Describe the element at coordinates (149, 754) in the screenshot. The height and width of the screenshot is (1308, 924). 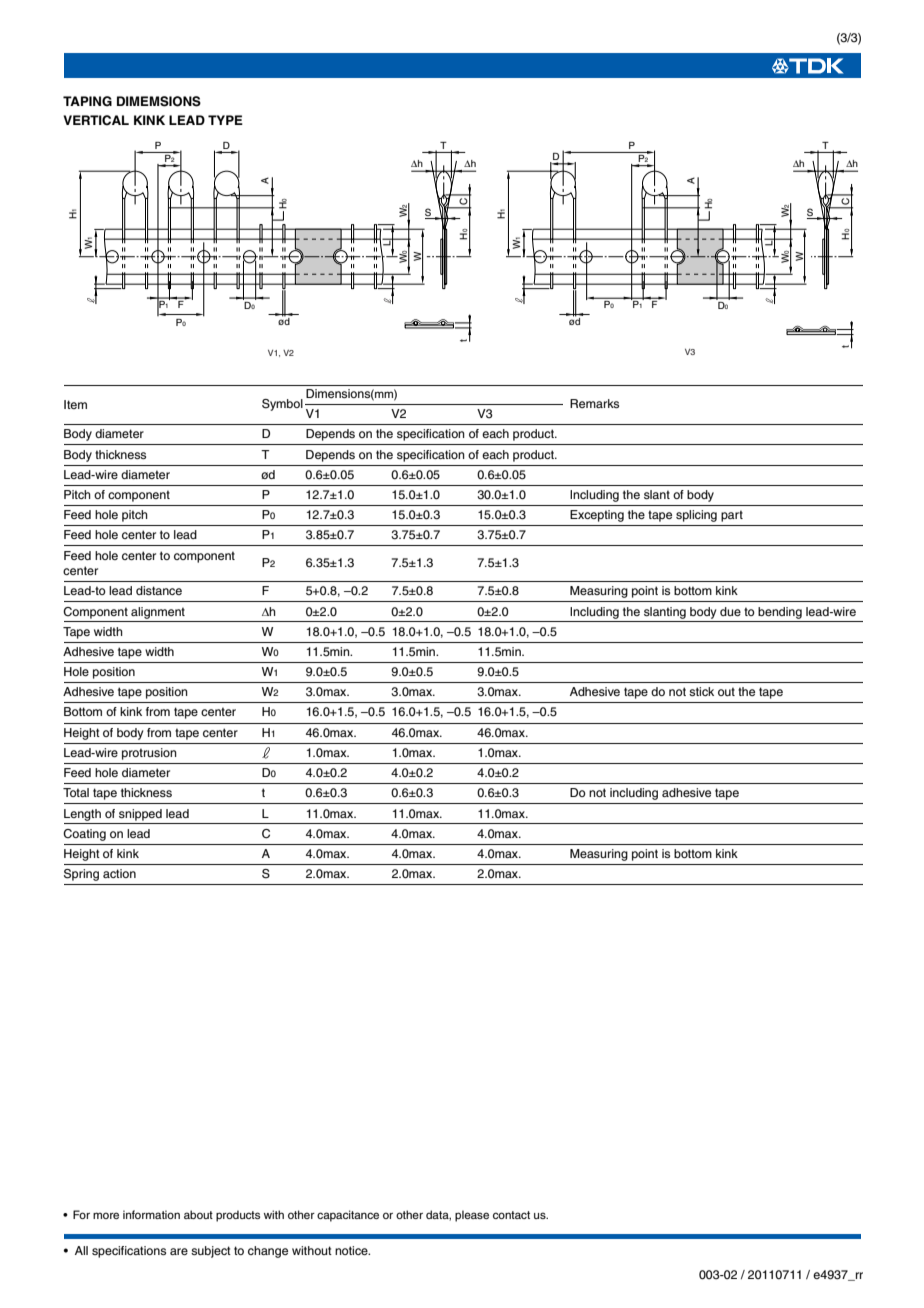
I see `protrusion` at that location.
